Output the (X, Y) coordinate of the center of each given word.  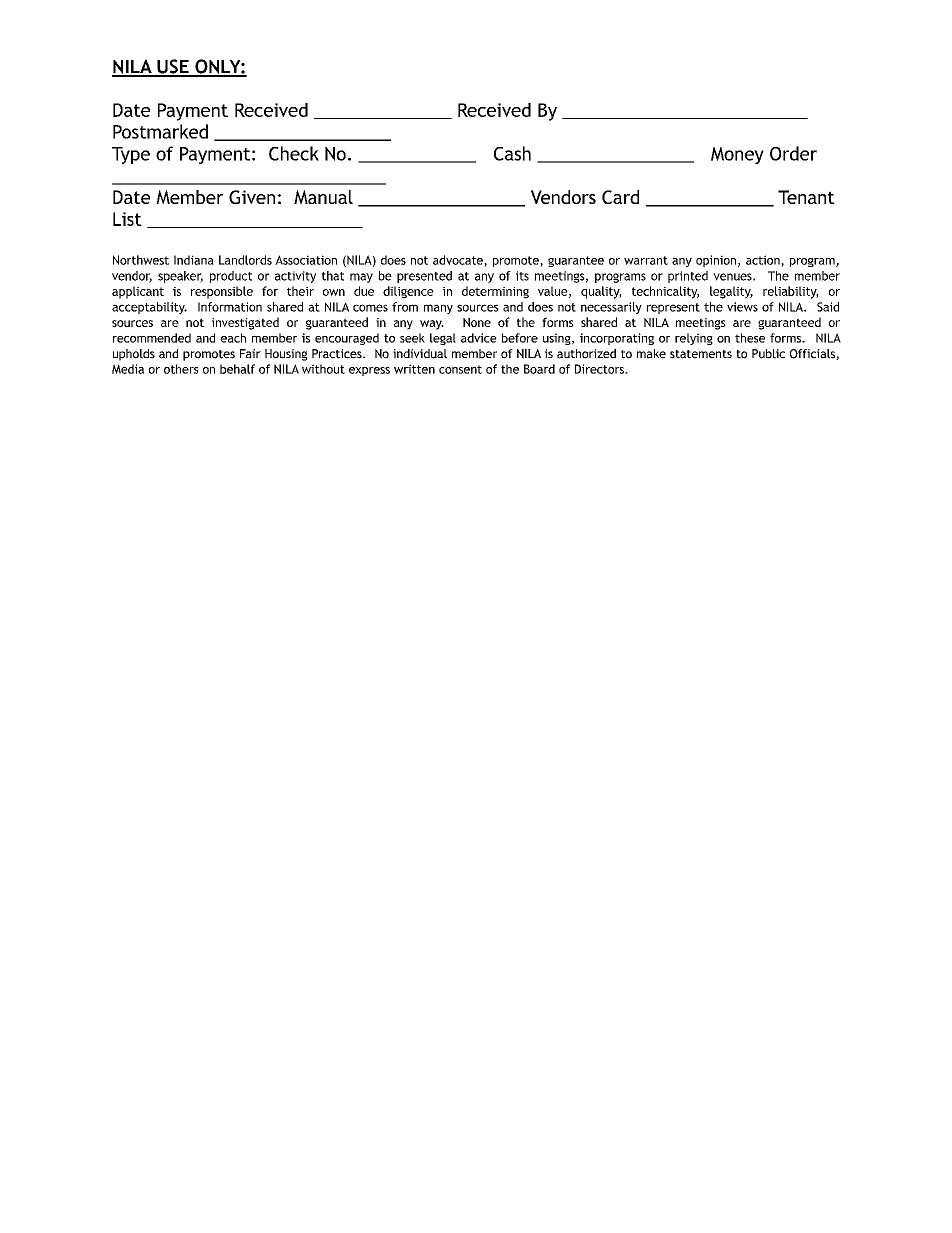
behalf (237, 369)
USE (173, 67)
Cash (512, 153)
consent (460, 369)
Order (793, 153)
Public (768, 354)
